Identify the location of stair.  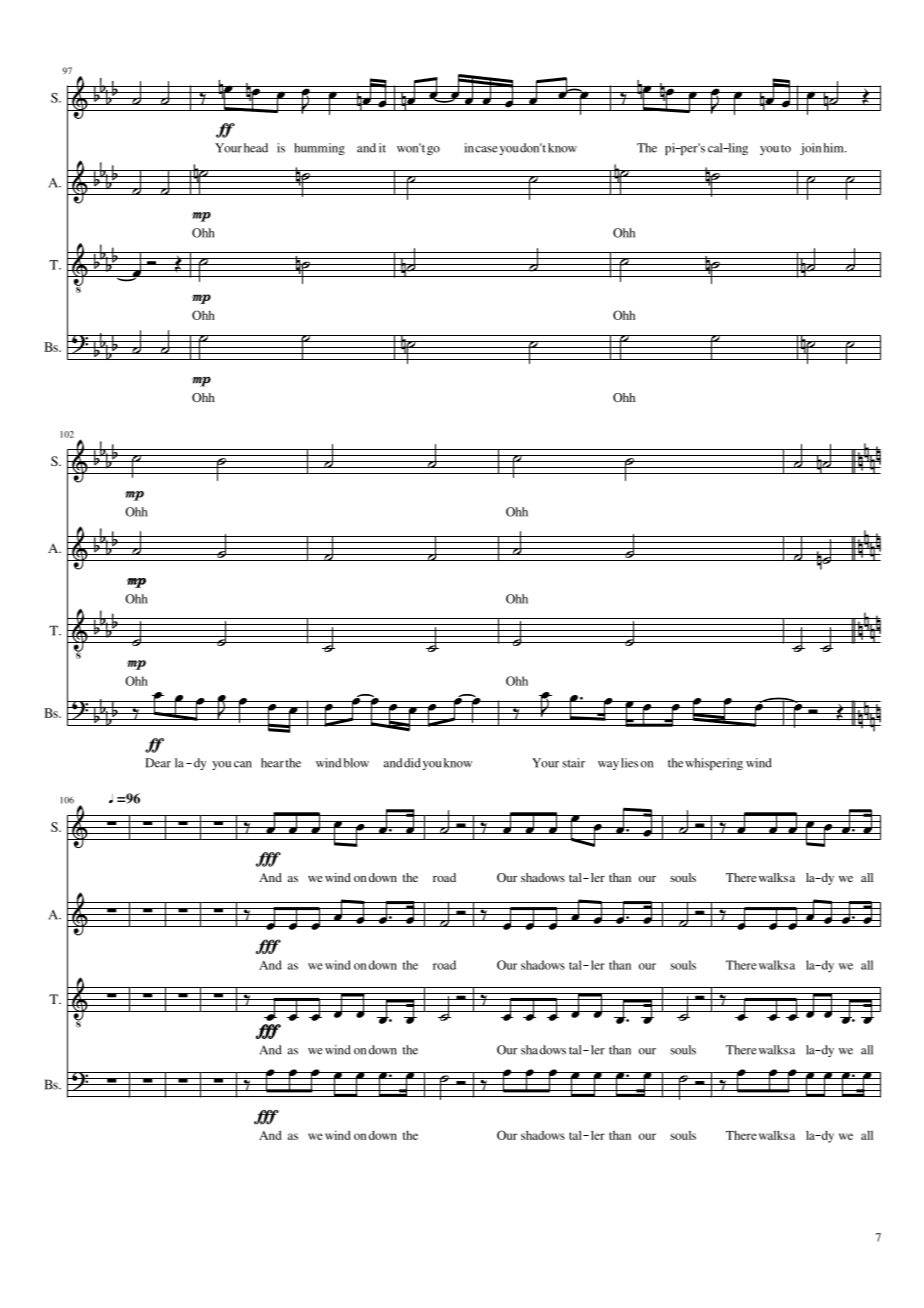
(573, 763).
